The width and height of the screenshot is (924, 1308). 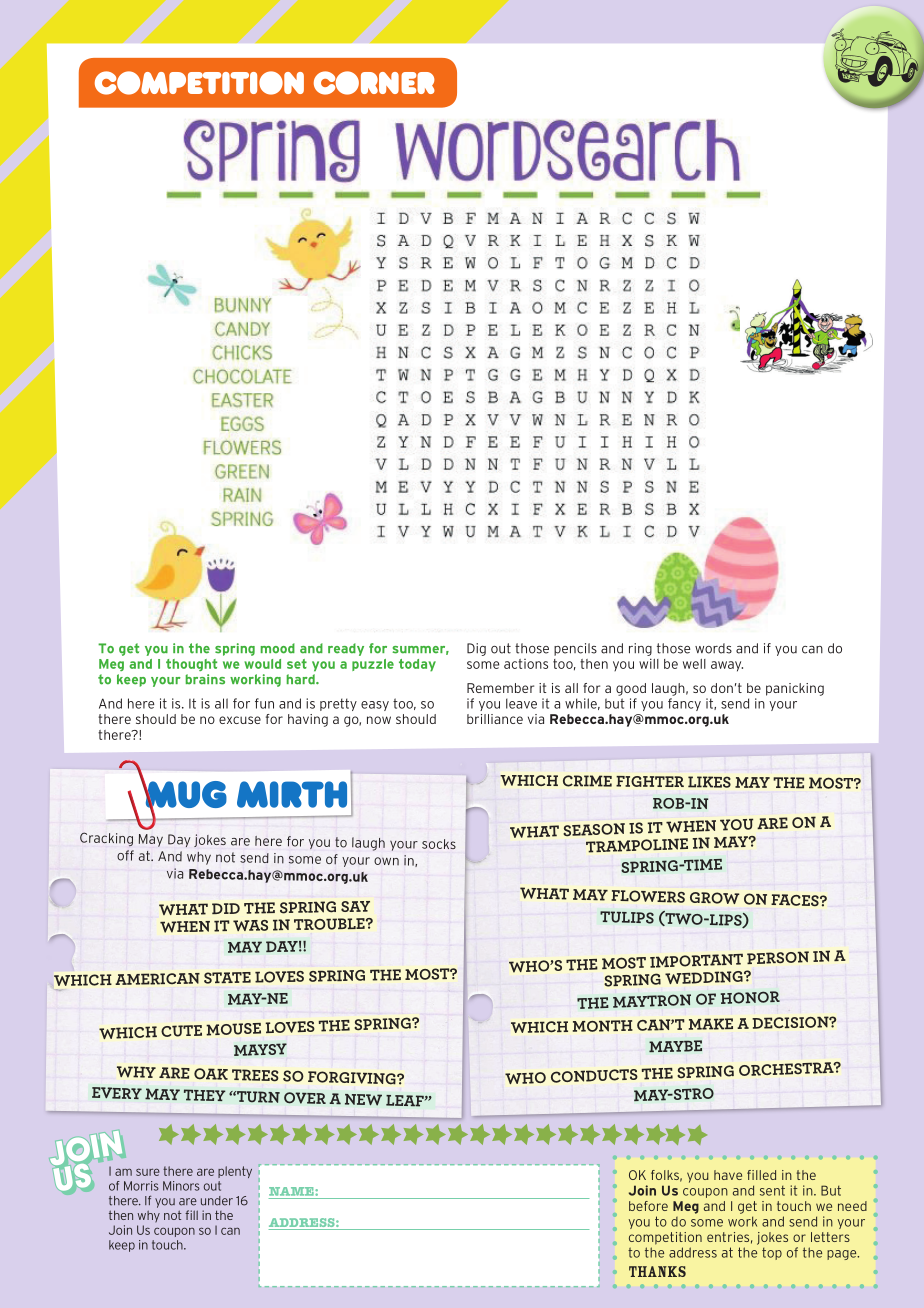 What do you see at coordinates (648, 1206) in the screenshot?
I see `before` at bounding box center [648, 1206].
